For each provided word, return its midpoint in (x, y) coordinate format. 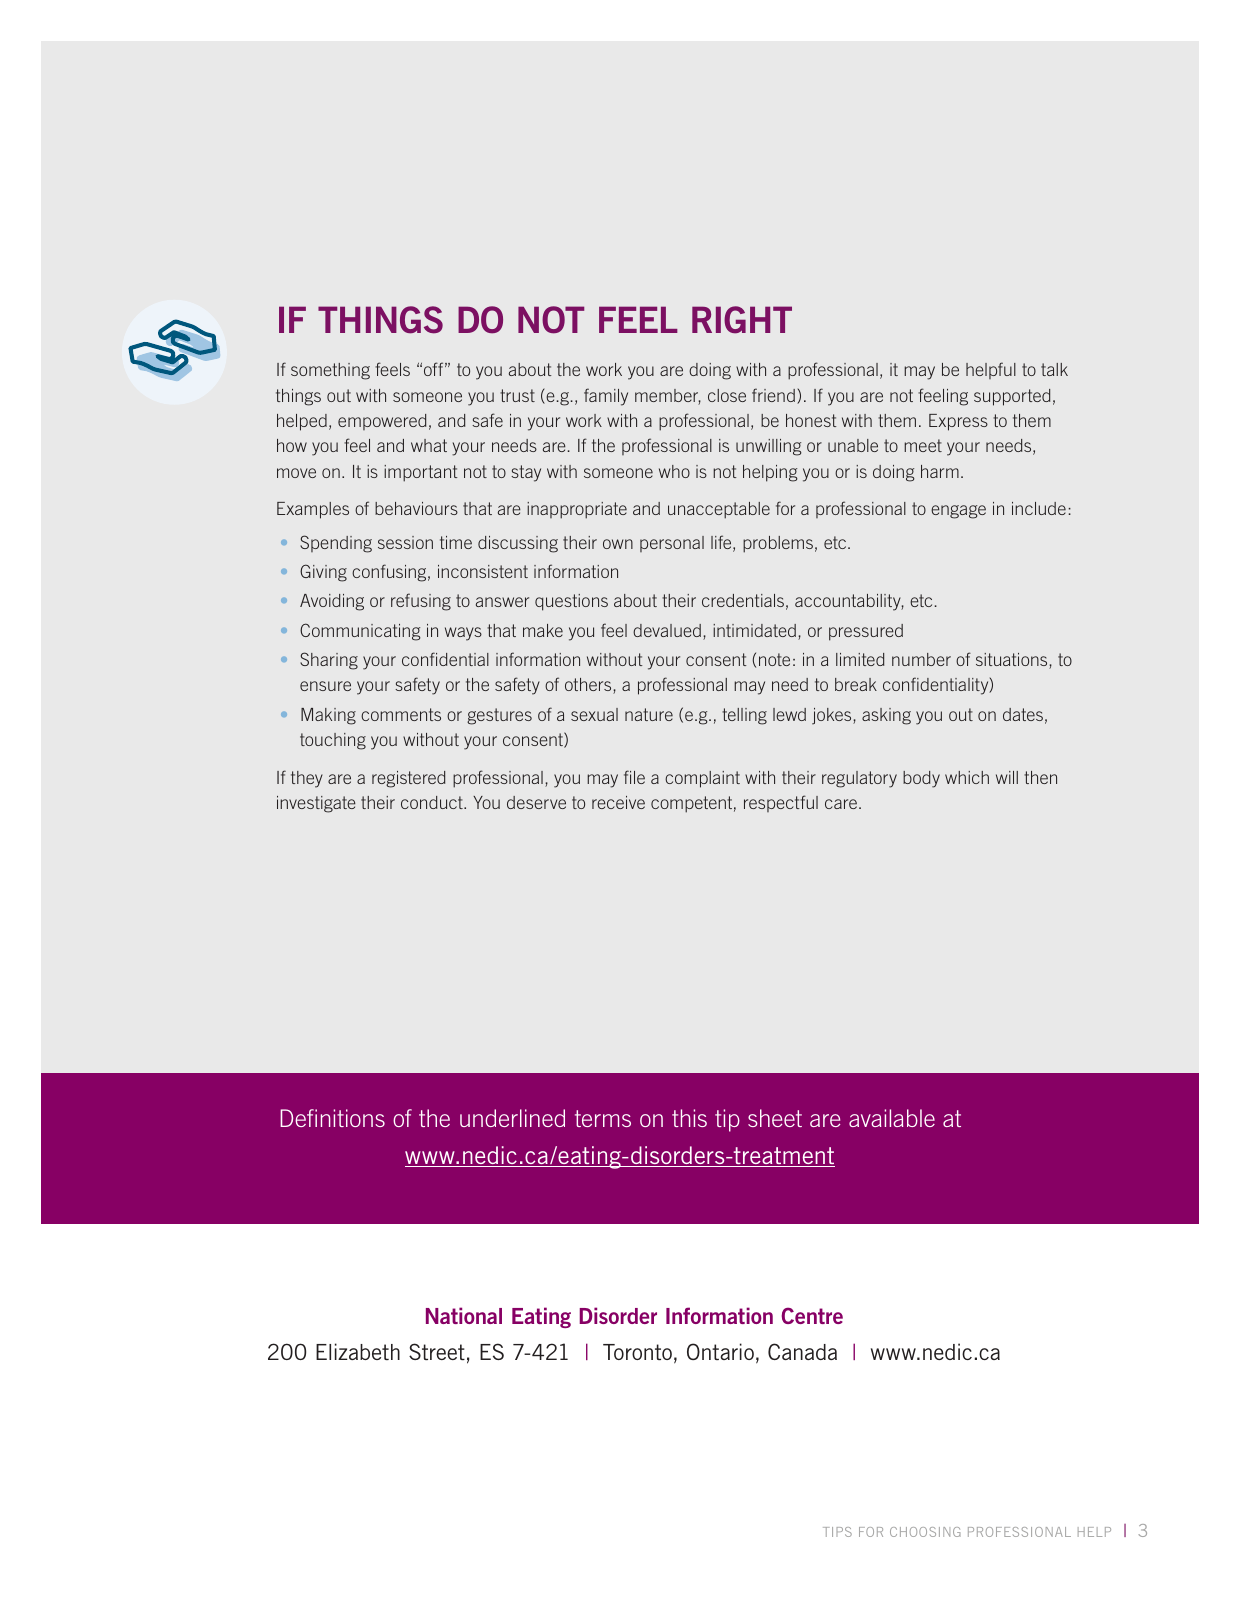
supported (1012, 397)
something (330, 371)
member (668, 397)
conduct (433, 802)
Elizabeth (358, 1351)
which (967, 777)
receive (618, 802)
